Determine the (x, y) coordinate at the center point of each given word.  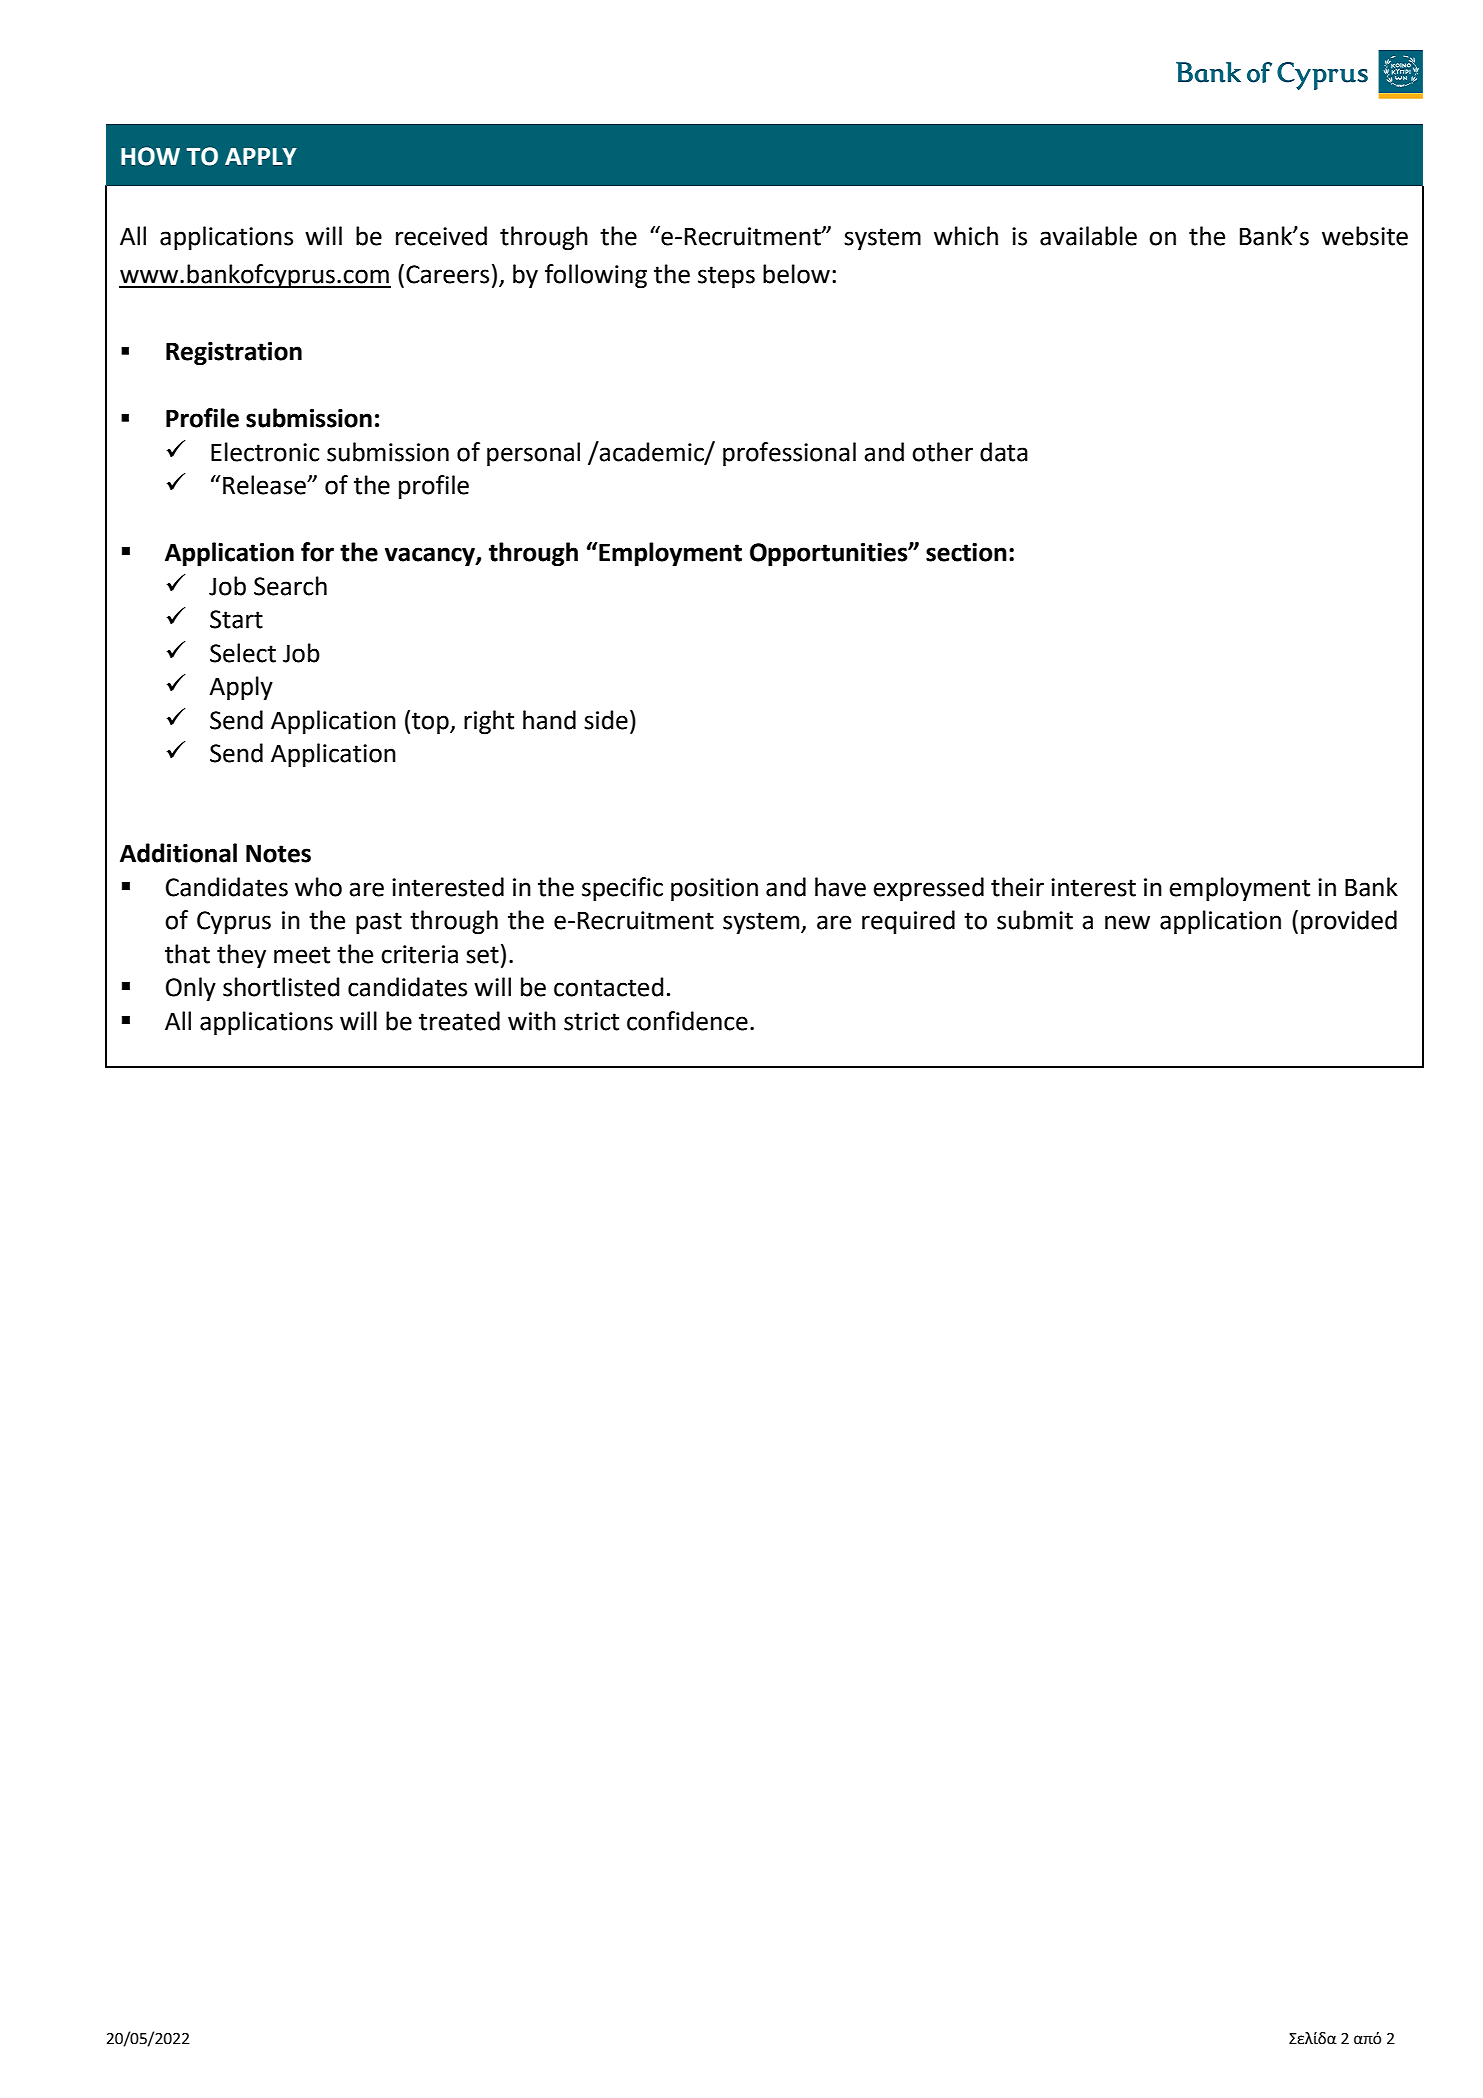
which (966, 236)
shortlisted (281, 987)
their (1017, 887)
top (431, 723)
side (606, 720)
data (1004, 452)
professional (789, 454)
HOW (150, 156)
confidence (687, 1021)
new (1127, 922)
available (1088, 236)
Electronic (265, 452)
